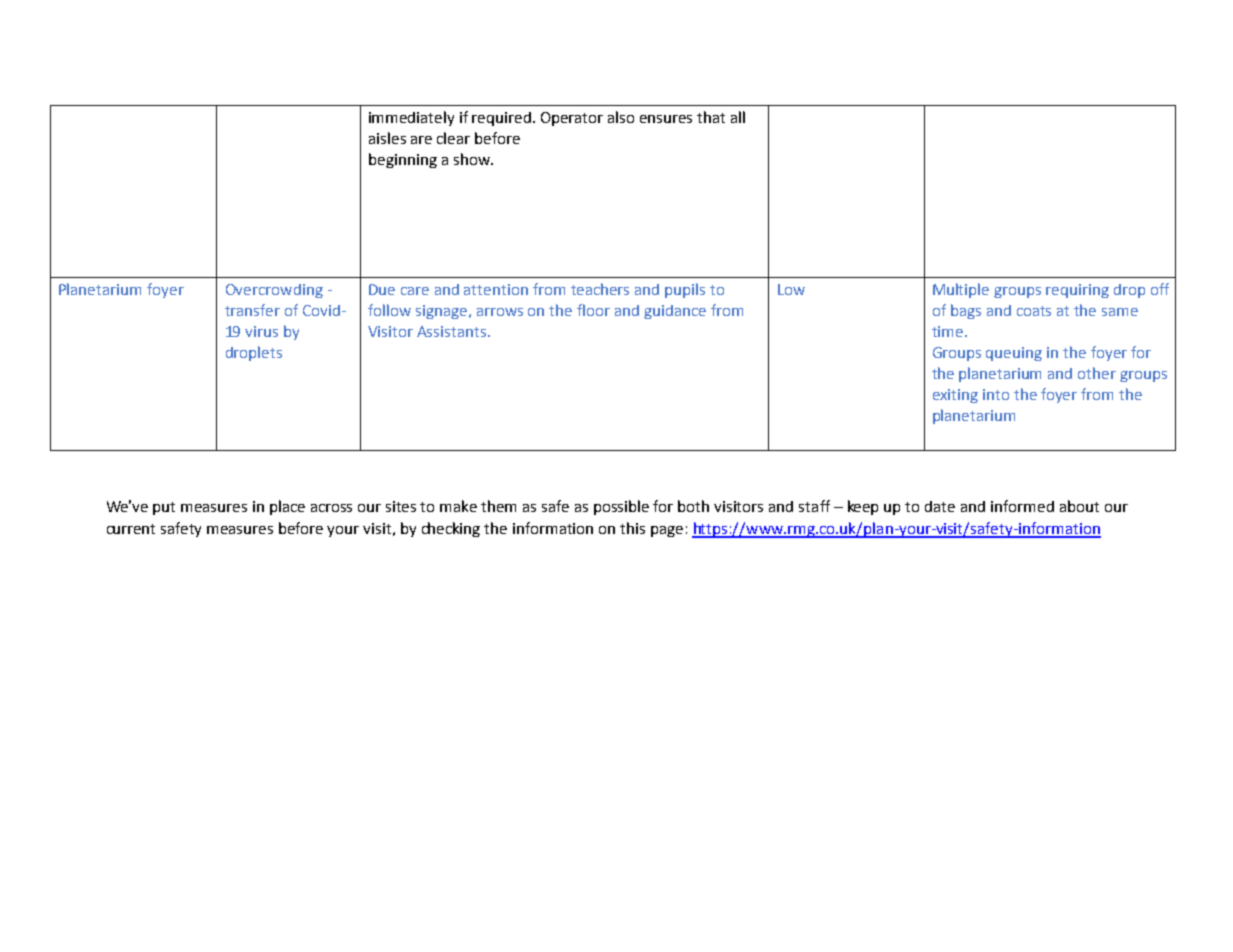 This screenshot has height=952, width=1233. Describe the element at coordinates (666, 119) in the screenshot. I see `ensures` at that location.
